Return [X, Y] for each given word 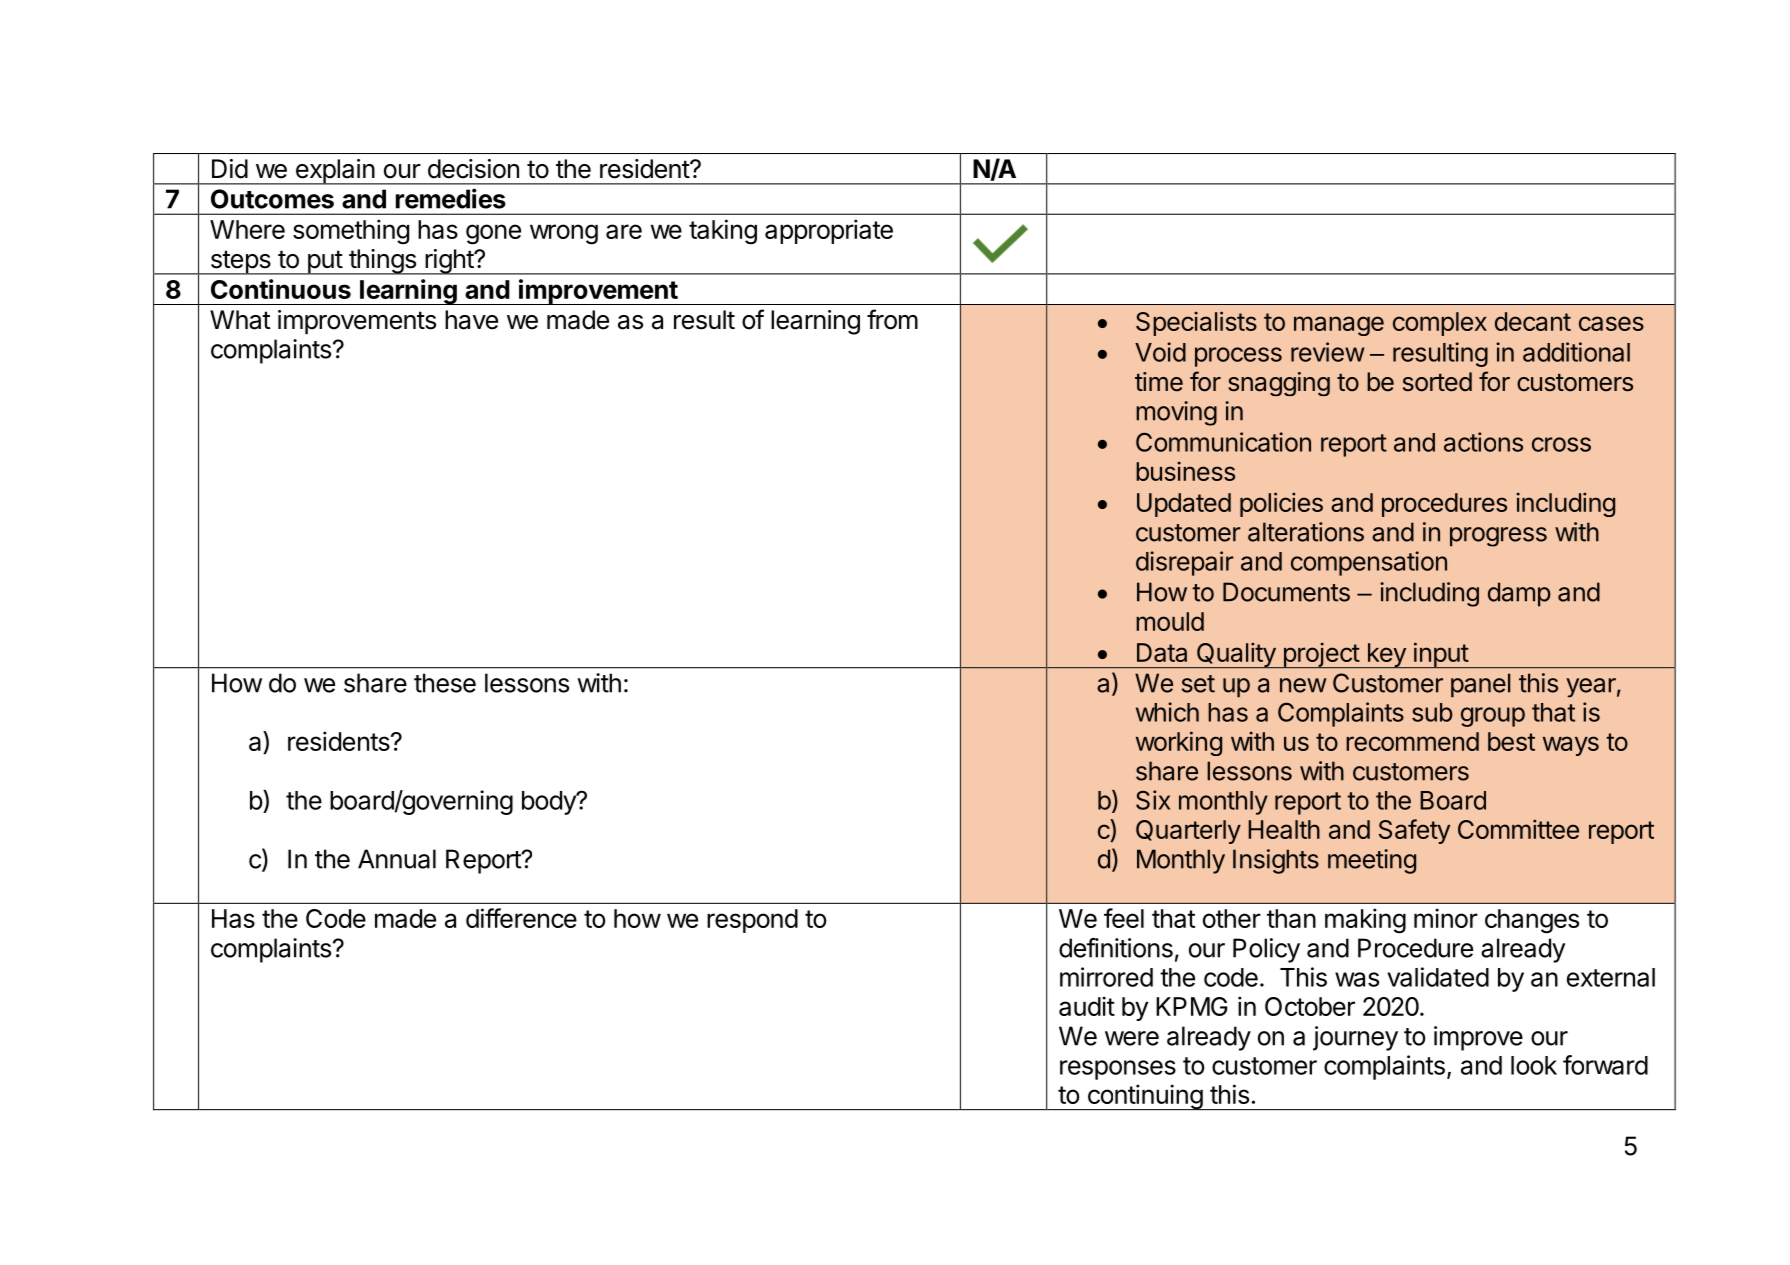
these [445, 683]
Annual [397, 859]
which [1167, 712]
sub [1432, 712]
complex [1440, 324]
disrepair [1185, 563]
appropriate [829, 231]
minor [1446, 918]
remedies [451, 198]
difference [521, 918]
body [550, 803]
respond [752, 921]
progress [1498, 537]
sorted [1437, 382]
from [892, 319]
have [471, 320]
